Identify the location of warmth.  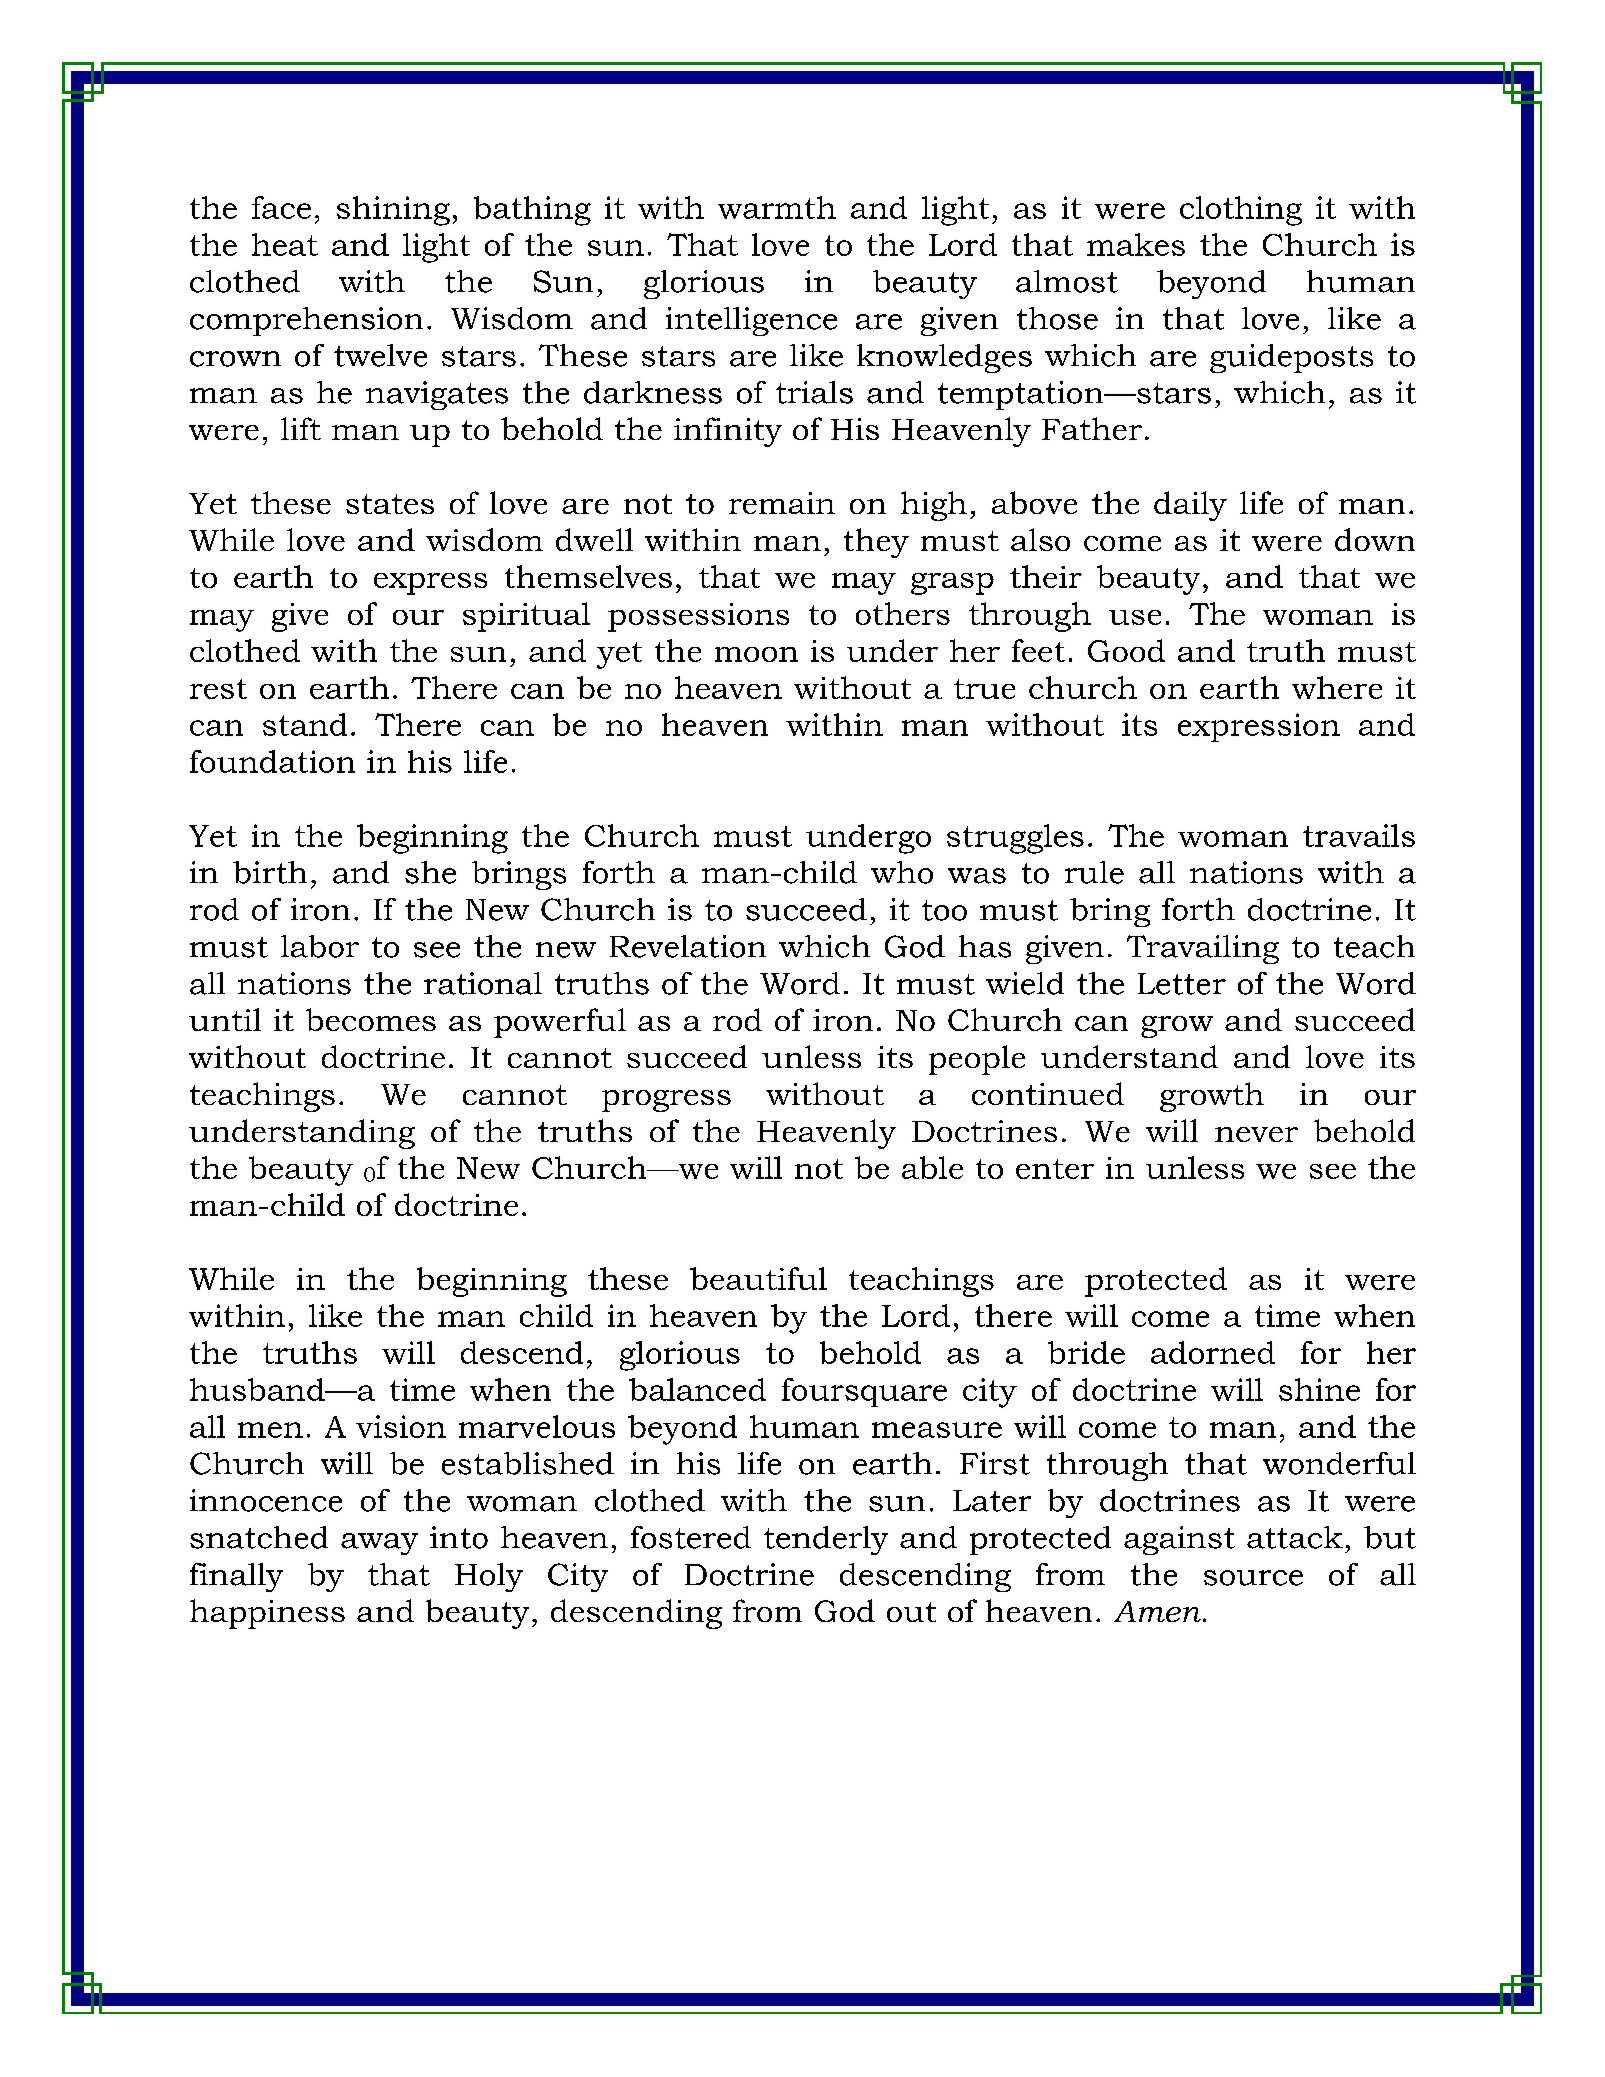
(777, 207).
